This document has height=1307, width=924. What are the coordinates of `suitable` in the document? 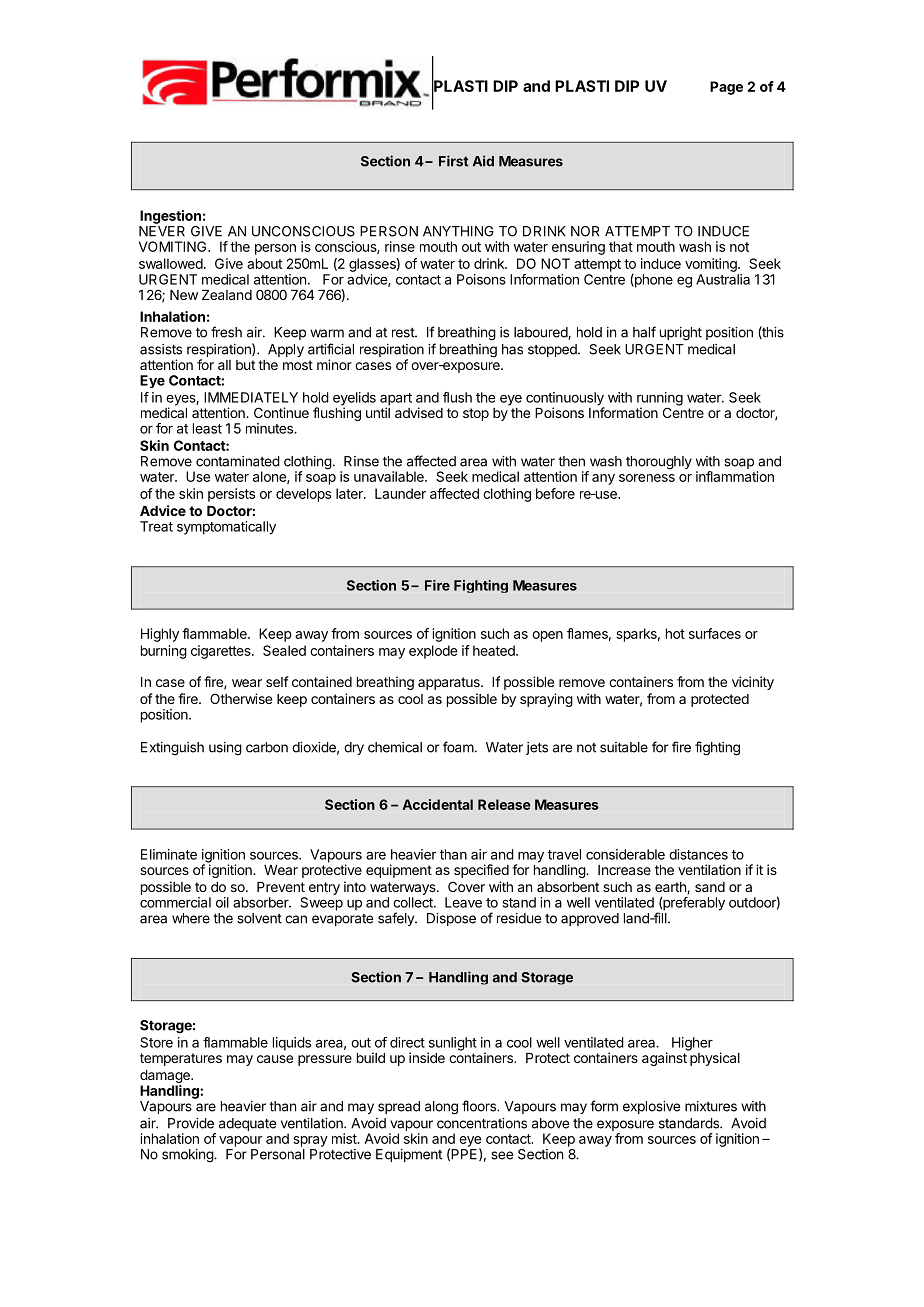 It's located at (624, 747).
